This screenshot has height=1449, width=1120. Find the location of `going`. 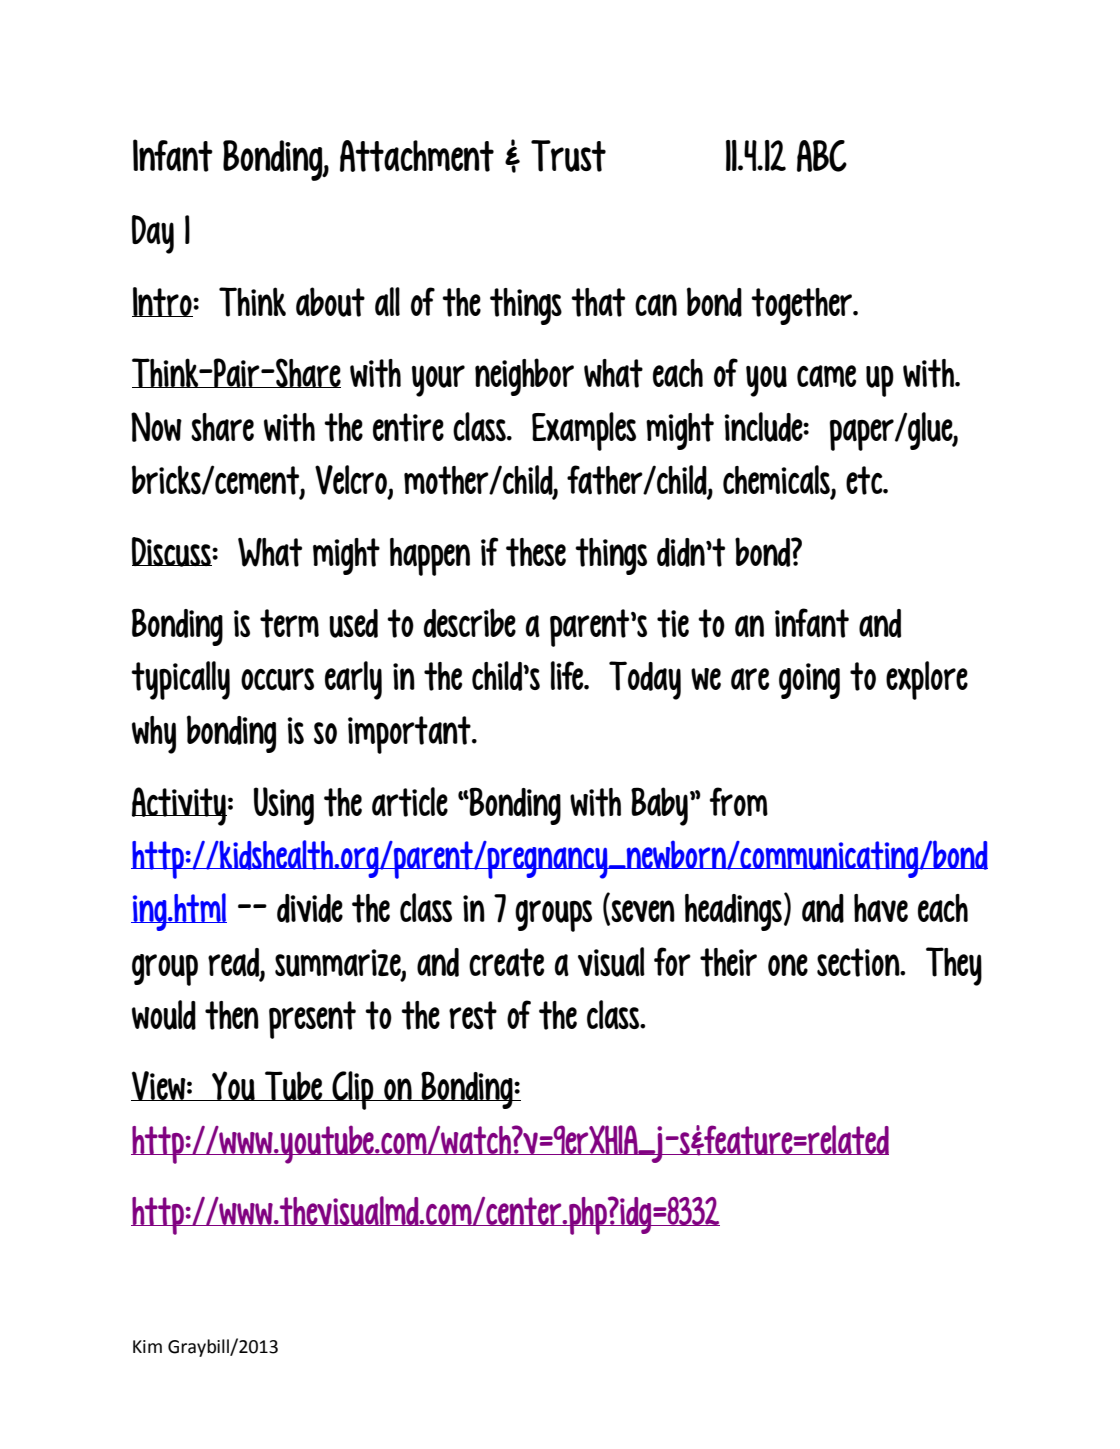

going is located at coordinates (809, 681).
